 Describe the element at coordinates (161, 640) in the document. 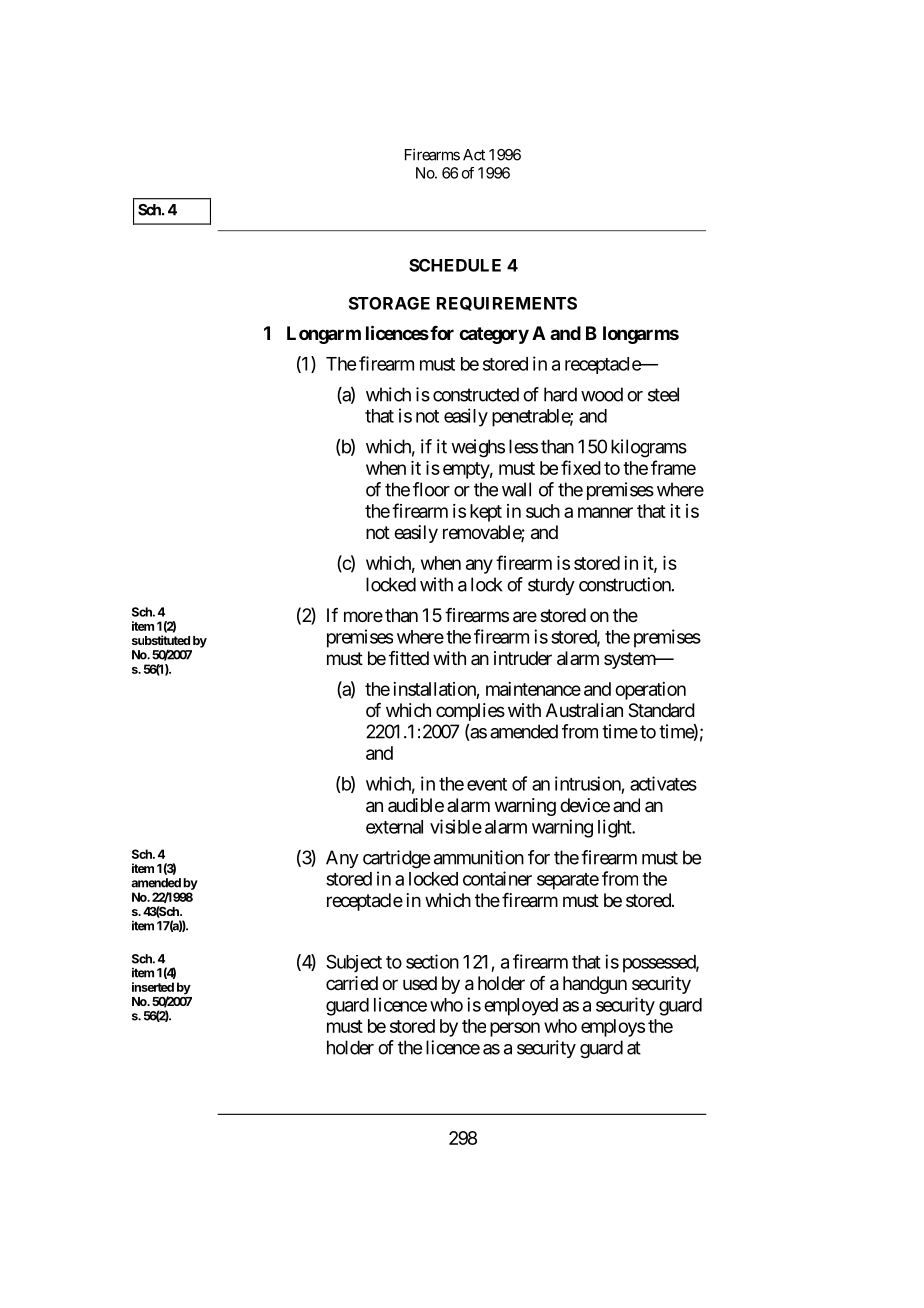

I see `substituted` at that location.
